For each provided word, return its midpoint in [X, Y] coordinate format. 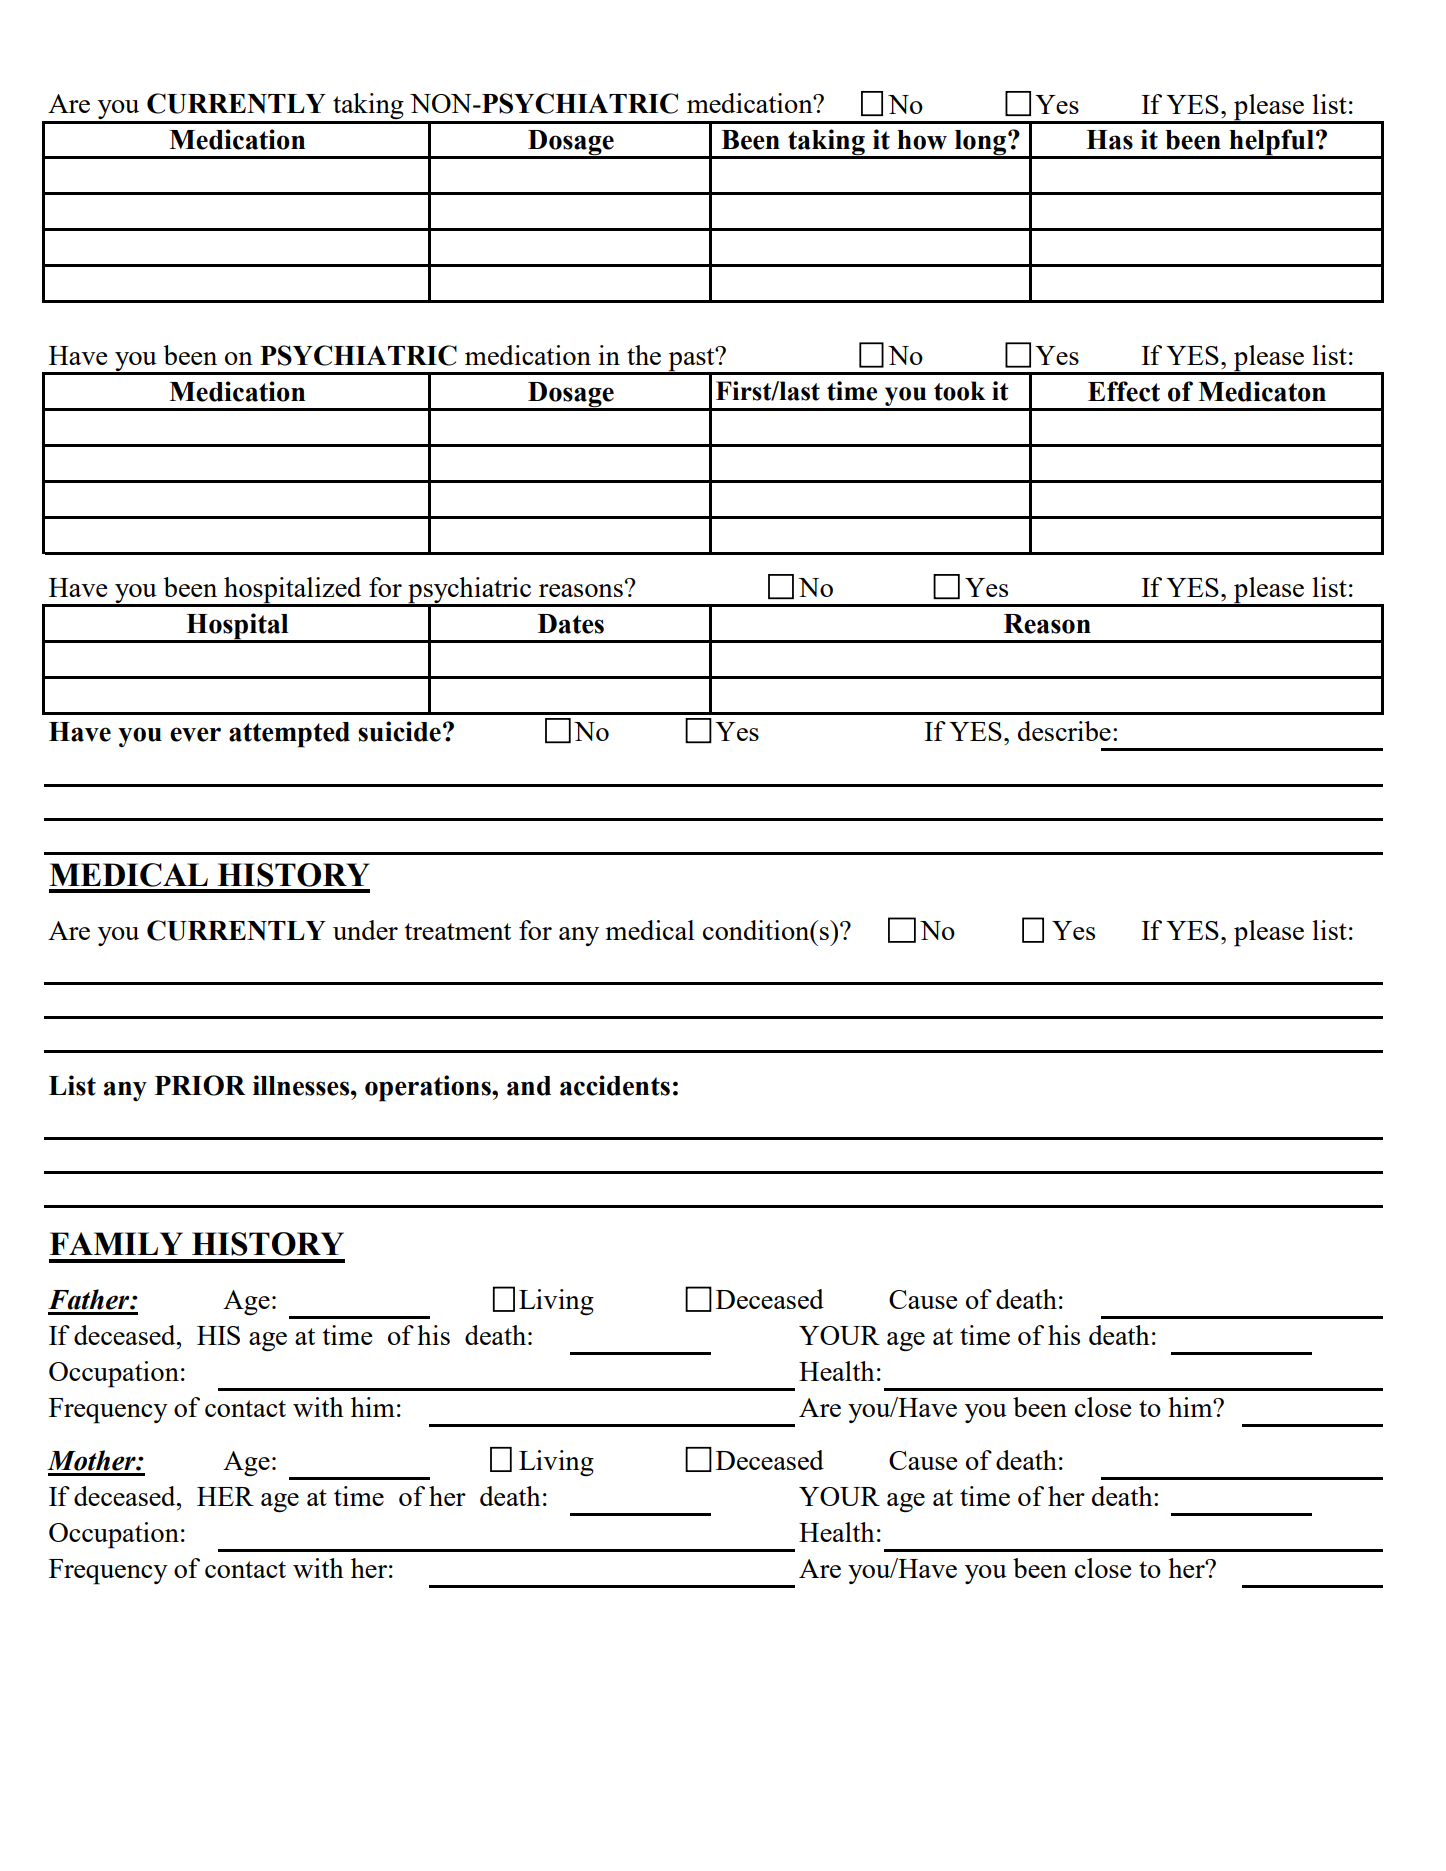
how [922, 140]
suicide [399, 731]
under [365, 930]
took [960, 391]
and [529, 1086]
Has [1109, 140]
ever [195, 734]
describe [1064, 731]
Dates [571, 624]
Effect [1124, 391]
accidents [615, 1085]
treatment [457, 931]
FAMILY [116, 1243]
